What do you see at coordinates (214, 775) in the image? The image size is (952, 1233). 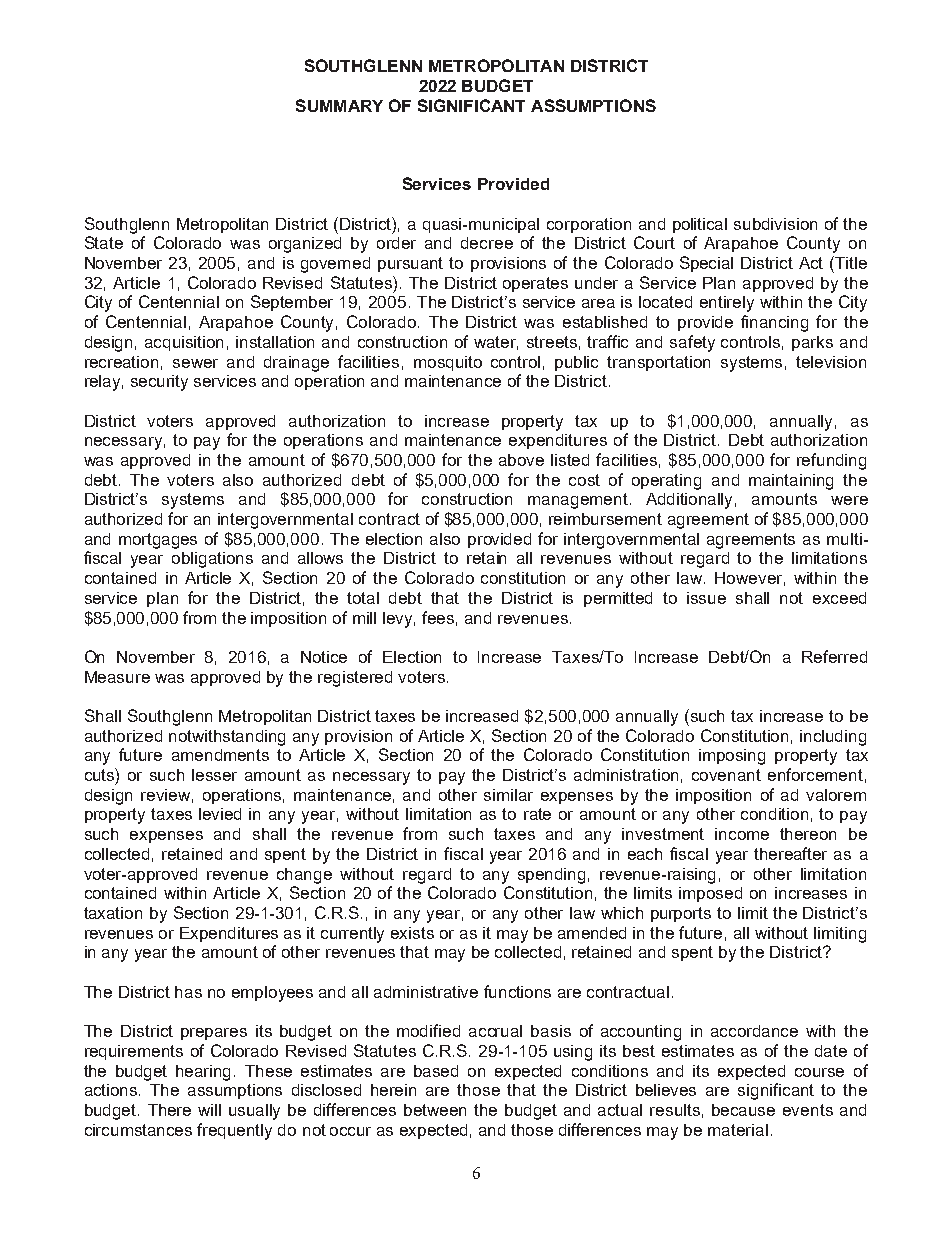 I see `lesser` at bounding box center [214, 775].
